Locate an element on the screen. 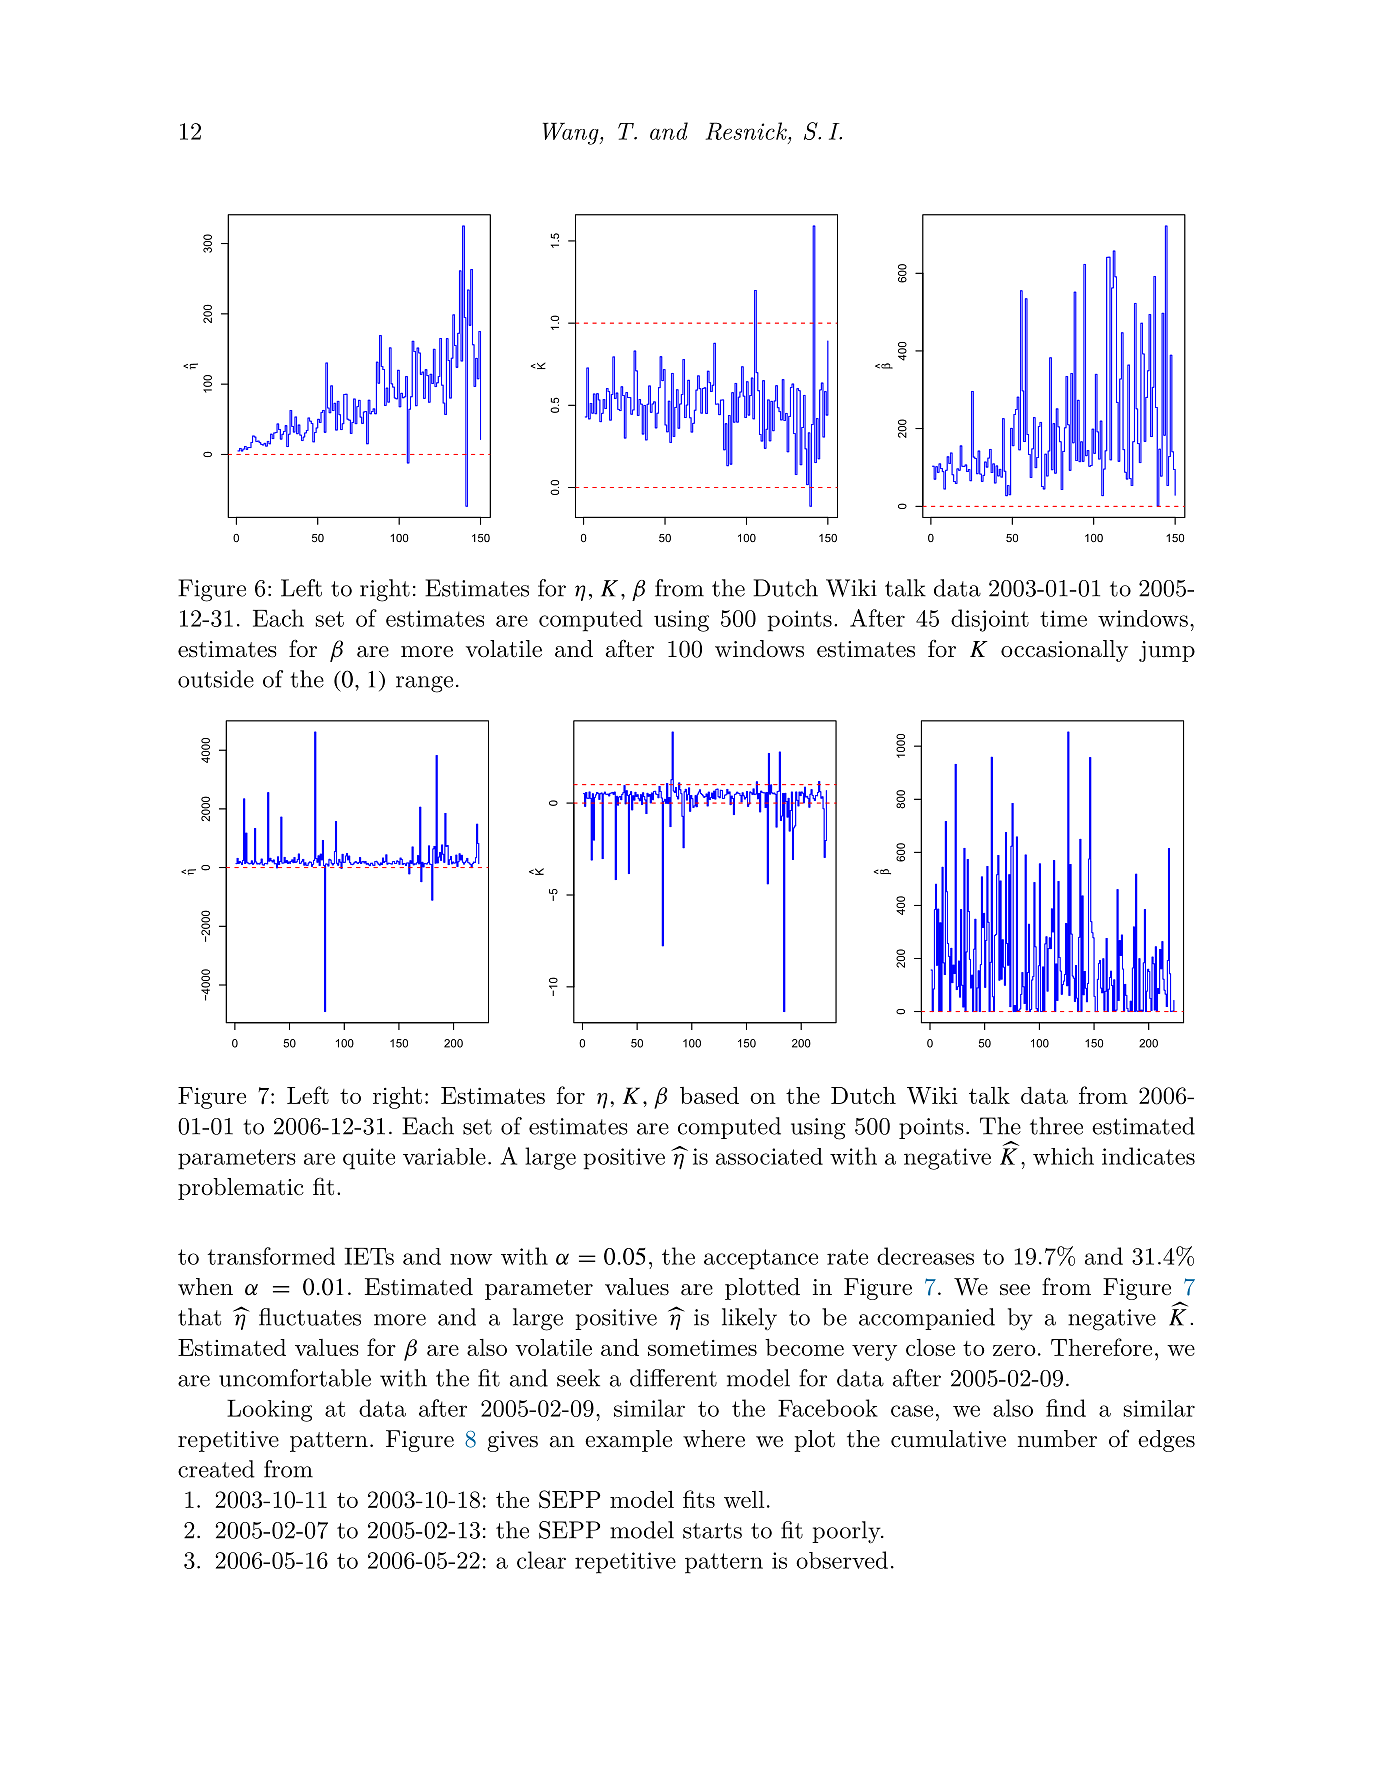 Image resolution: width=1373 pixels, height=1777 pixels. quite is located at coordinates (369, 1159).
